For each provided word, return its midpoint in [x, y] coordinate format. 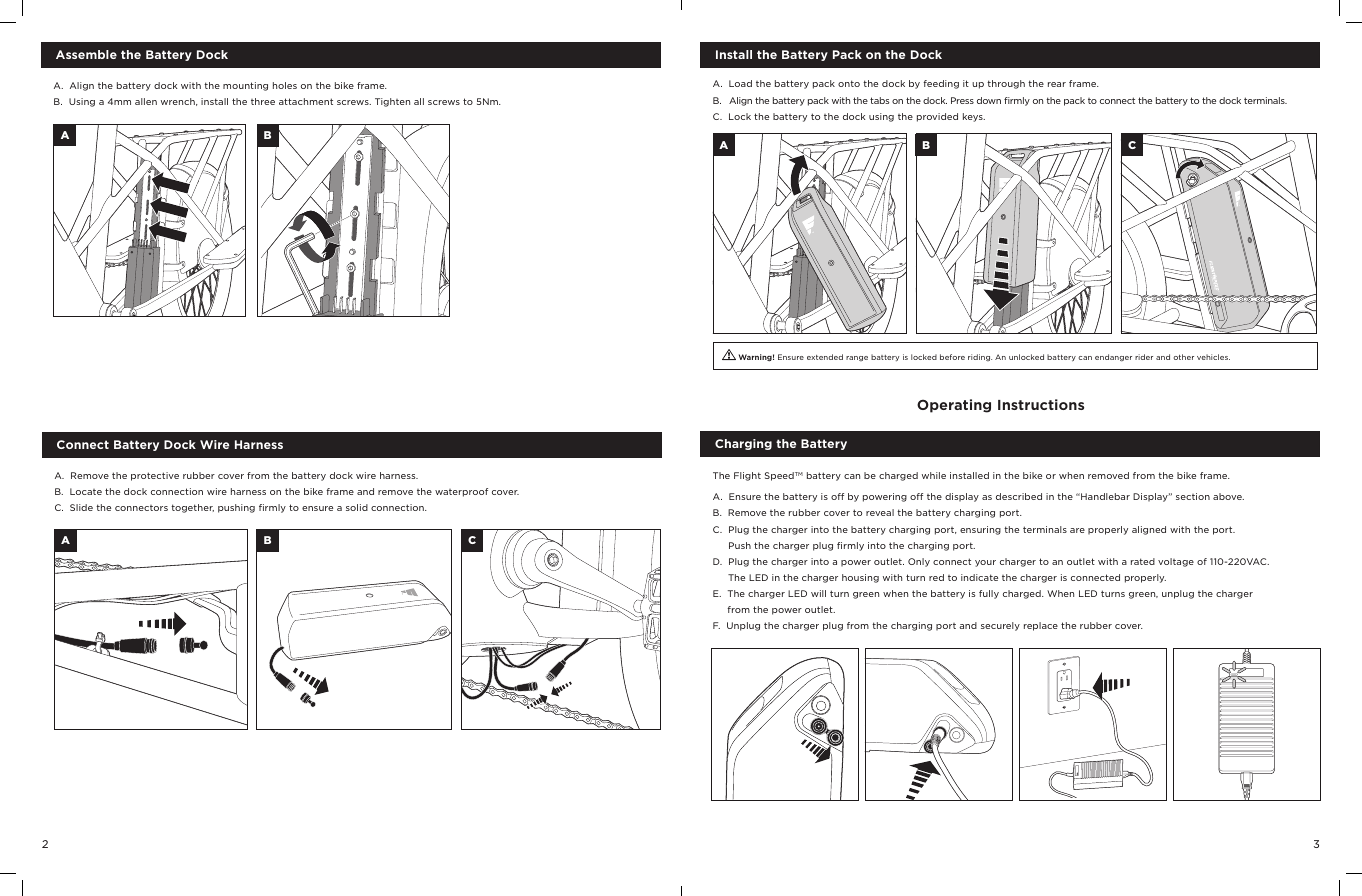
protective [155, 476]
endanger [1113, 358]
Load [740, 83]
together [192, 508]
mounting [245, 86]
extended [825, 357]
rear [1057, 84]
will [818, 593]
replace [1041, 626]
